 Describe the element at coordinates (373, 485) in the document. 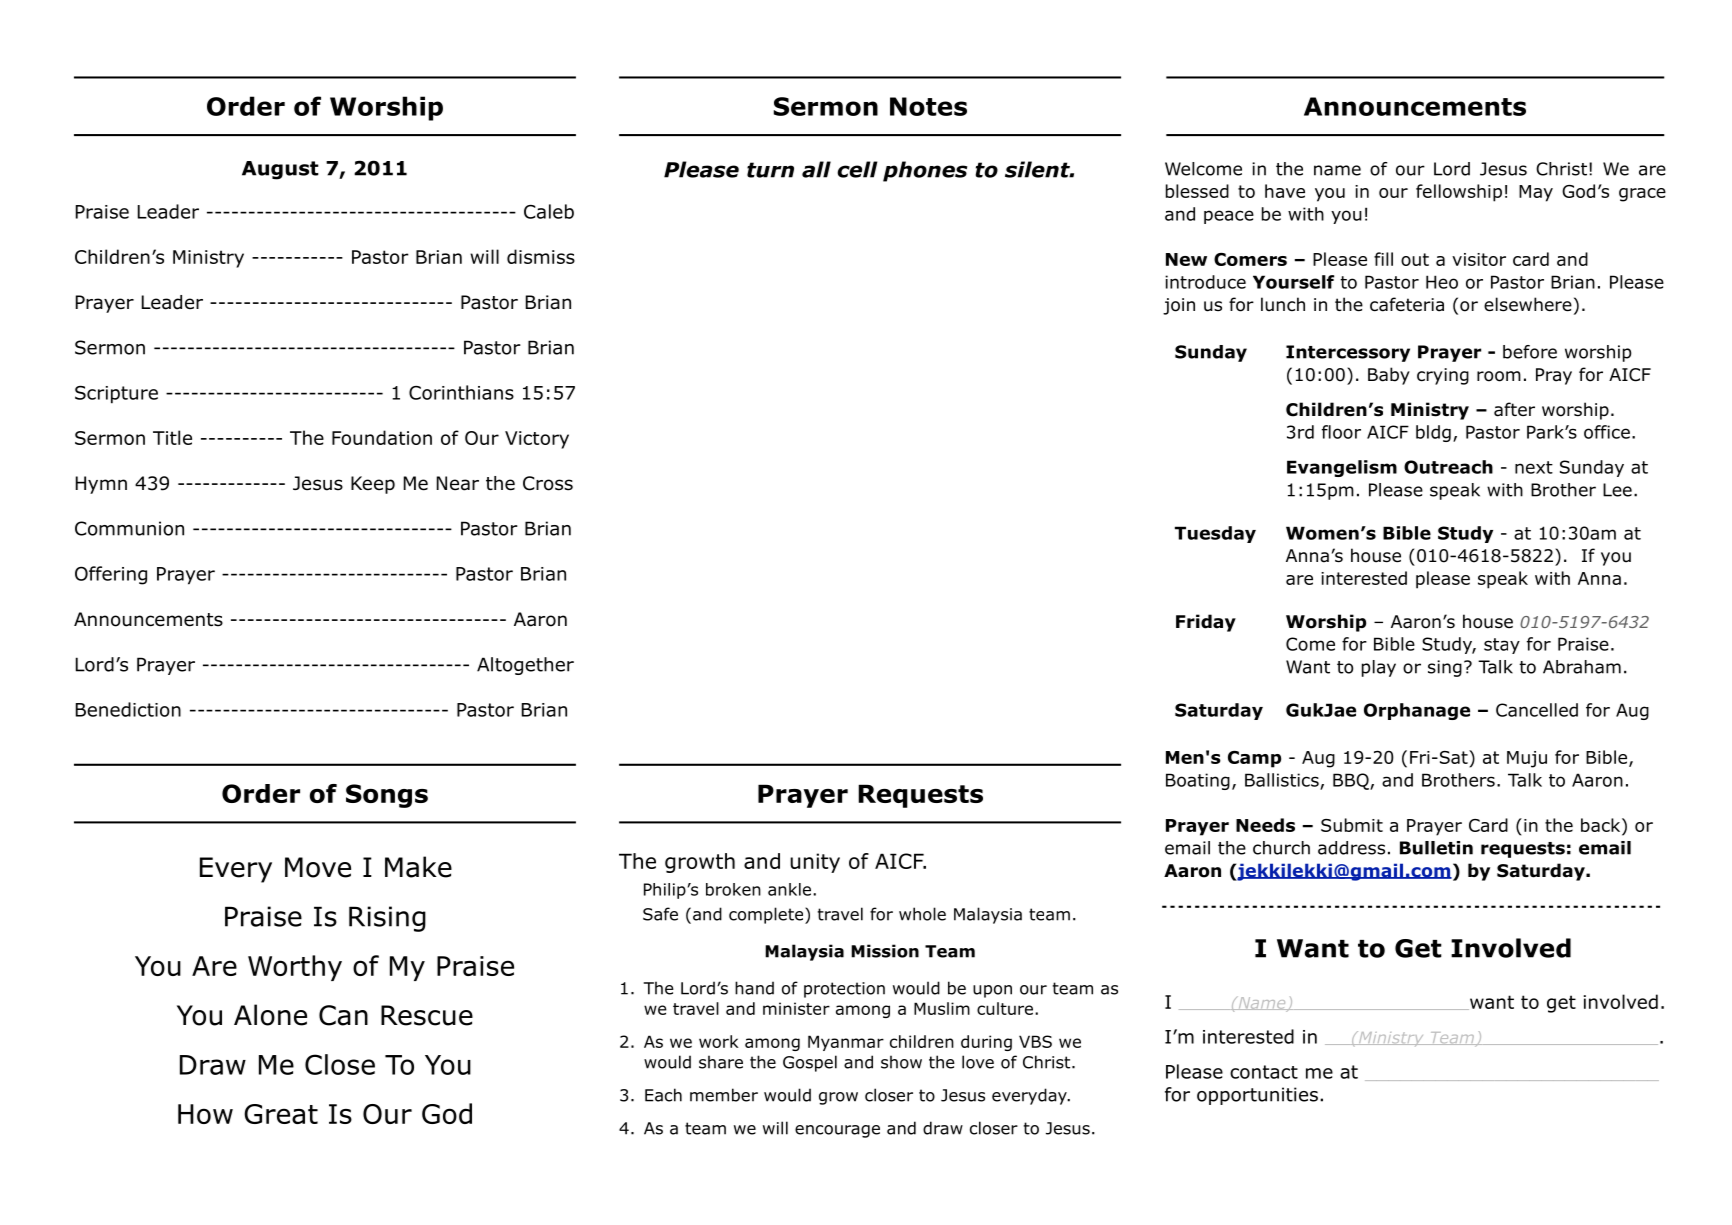

I see `Keep` at that location.
